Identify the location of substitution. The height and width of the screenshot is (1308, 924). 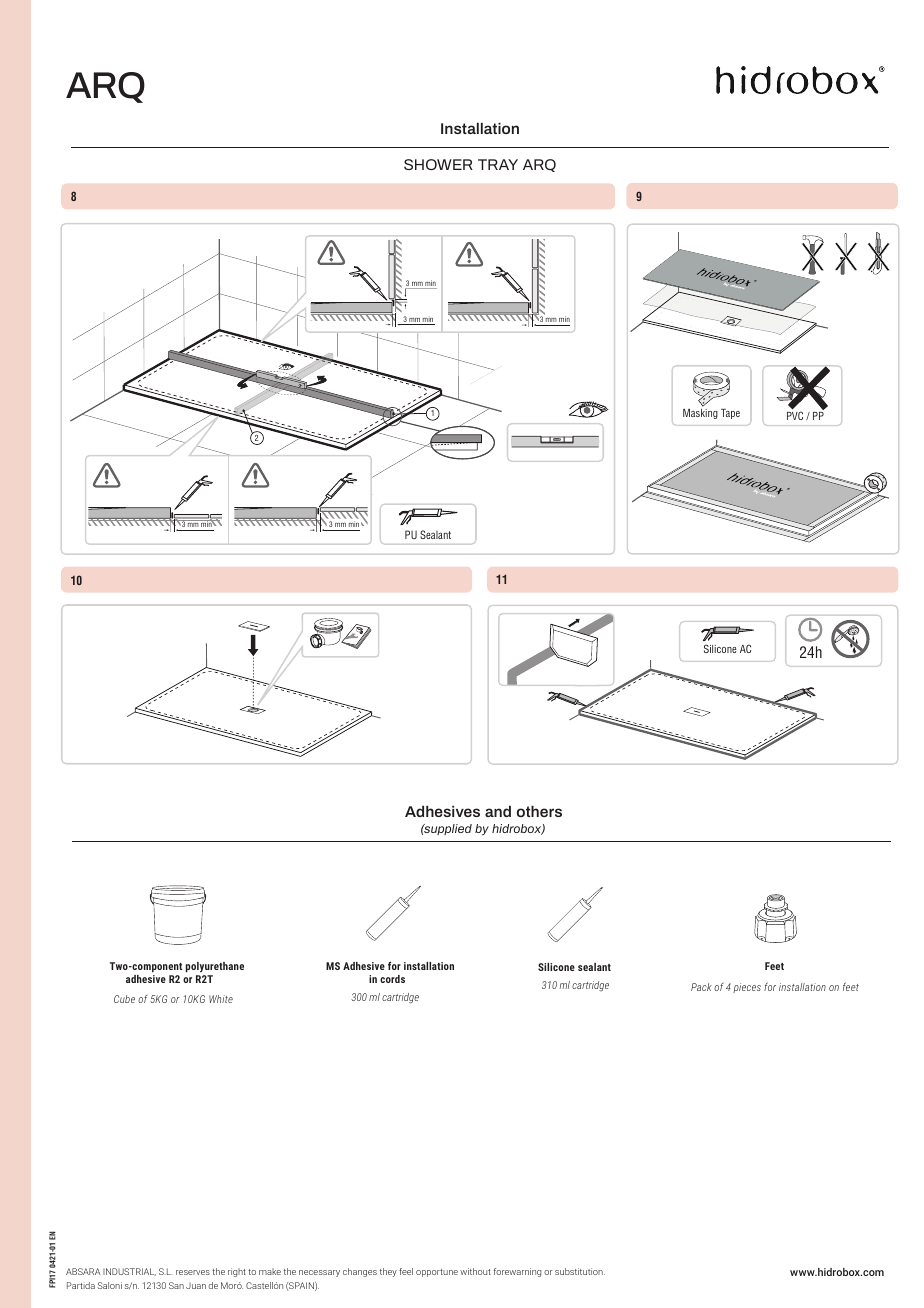
(580, 1271).
